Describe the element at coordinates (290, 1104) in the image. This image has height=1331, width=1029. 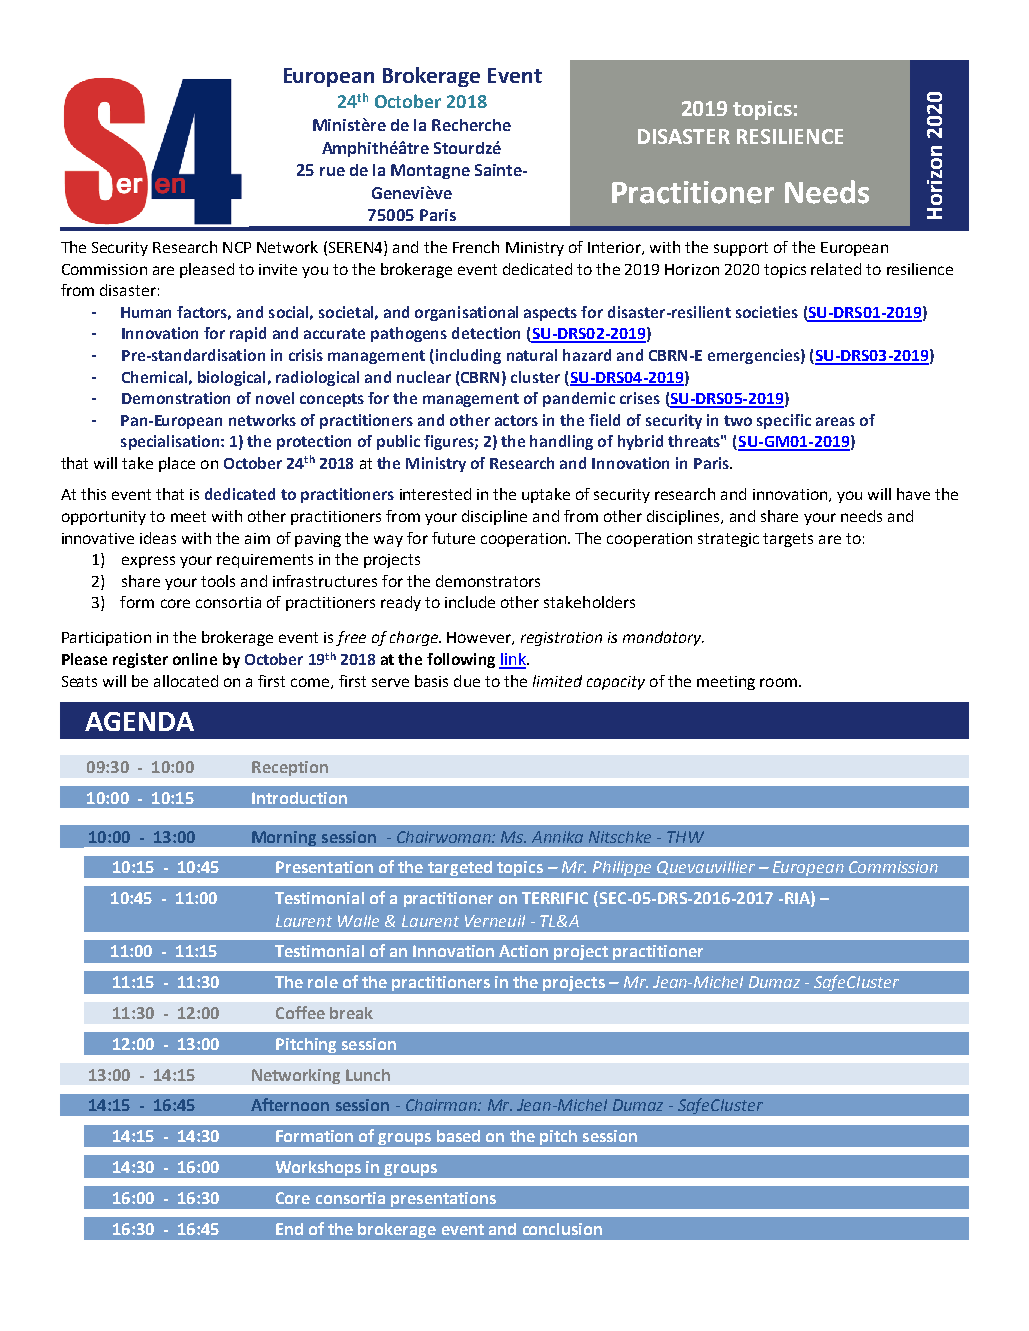
I see `Afternoon` at that location.
